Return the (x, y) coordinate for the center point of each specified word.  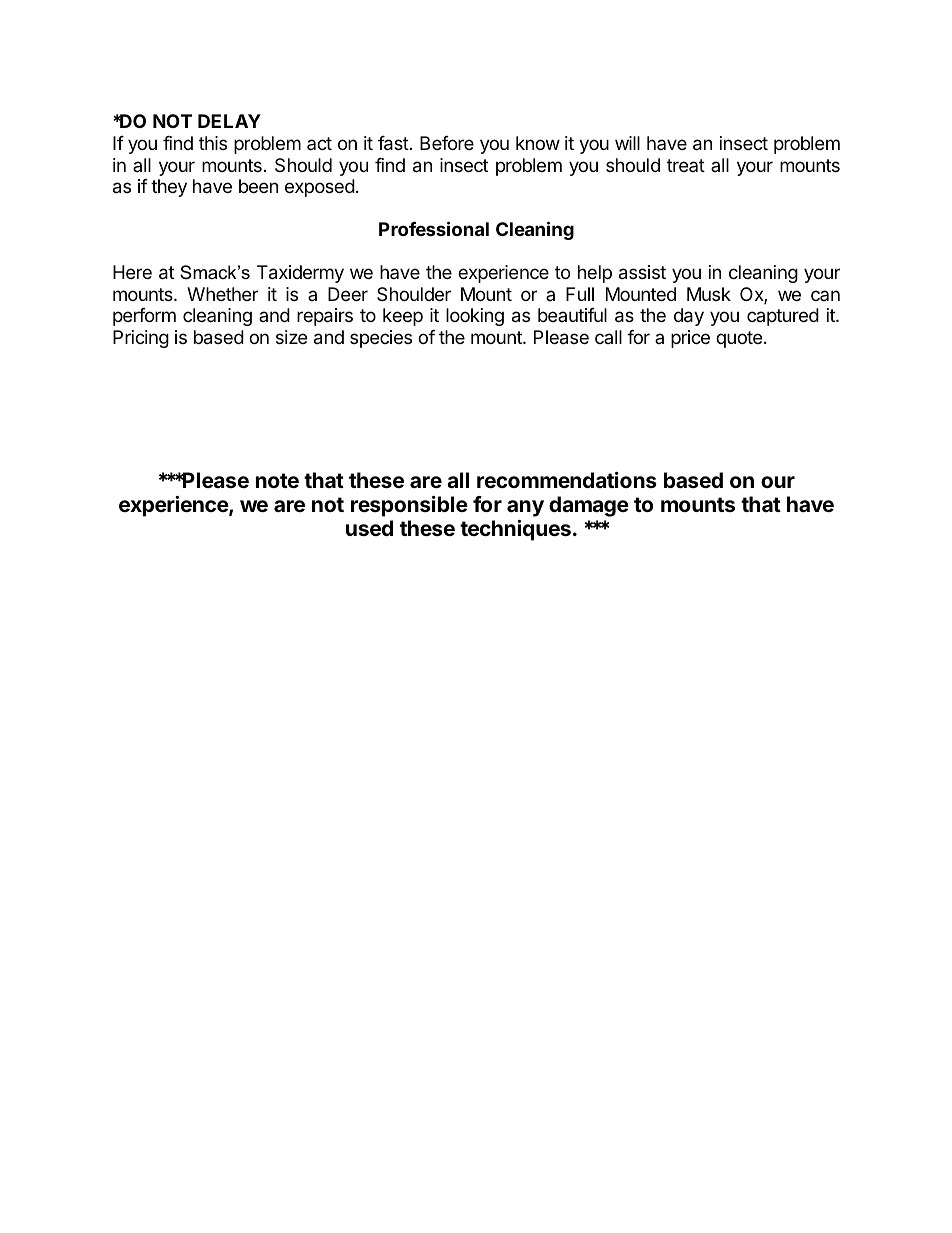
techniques (515, 530)
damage (589, 506)
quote (740, 339)
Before (447, 143)
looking (475, 317)
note (277, 480)
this (213, 143)
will (627, 143)
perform (144, 317)
